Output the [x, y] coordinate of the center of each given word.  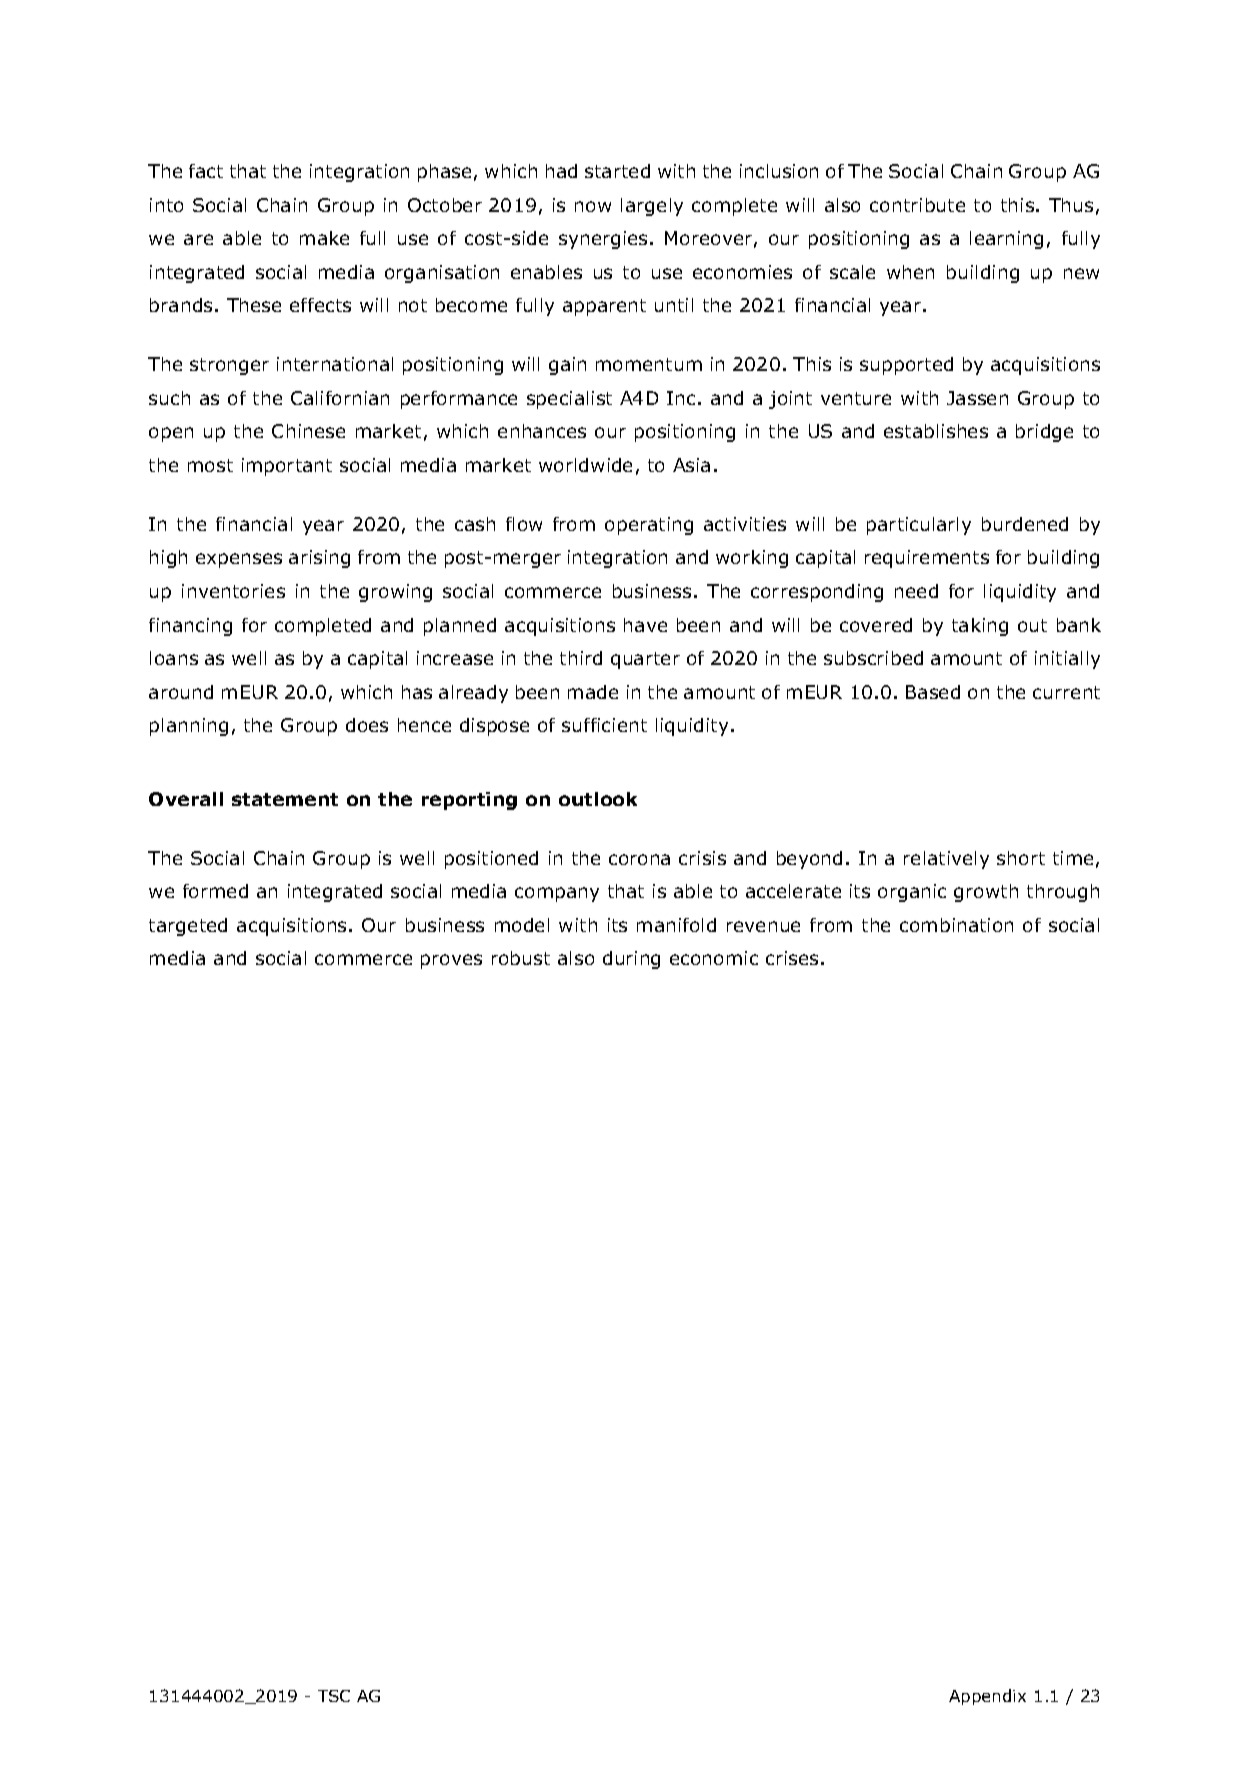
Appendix [987, 1697]
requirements [927, 559]
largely [652, 207]
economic [714, 958]
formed [215, 891]
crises [792, 958]
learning [1006, 240]
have [645, 625]
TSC [334, 1696]
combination [956, 925]
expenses [239, 560]
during [631, 960]
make [324, 238]
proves [451, 961]
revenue [763, 926]
